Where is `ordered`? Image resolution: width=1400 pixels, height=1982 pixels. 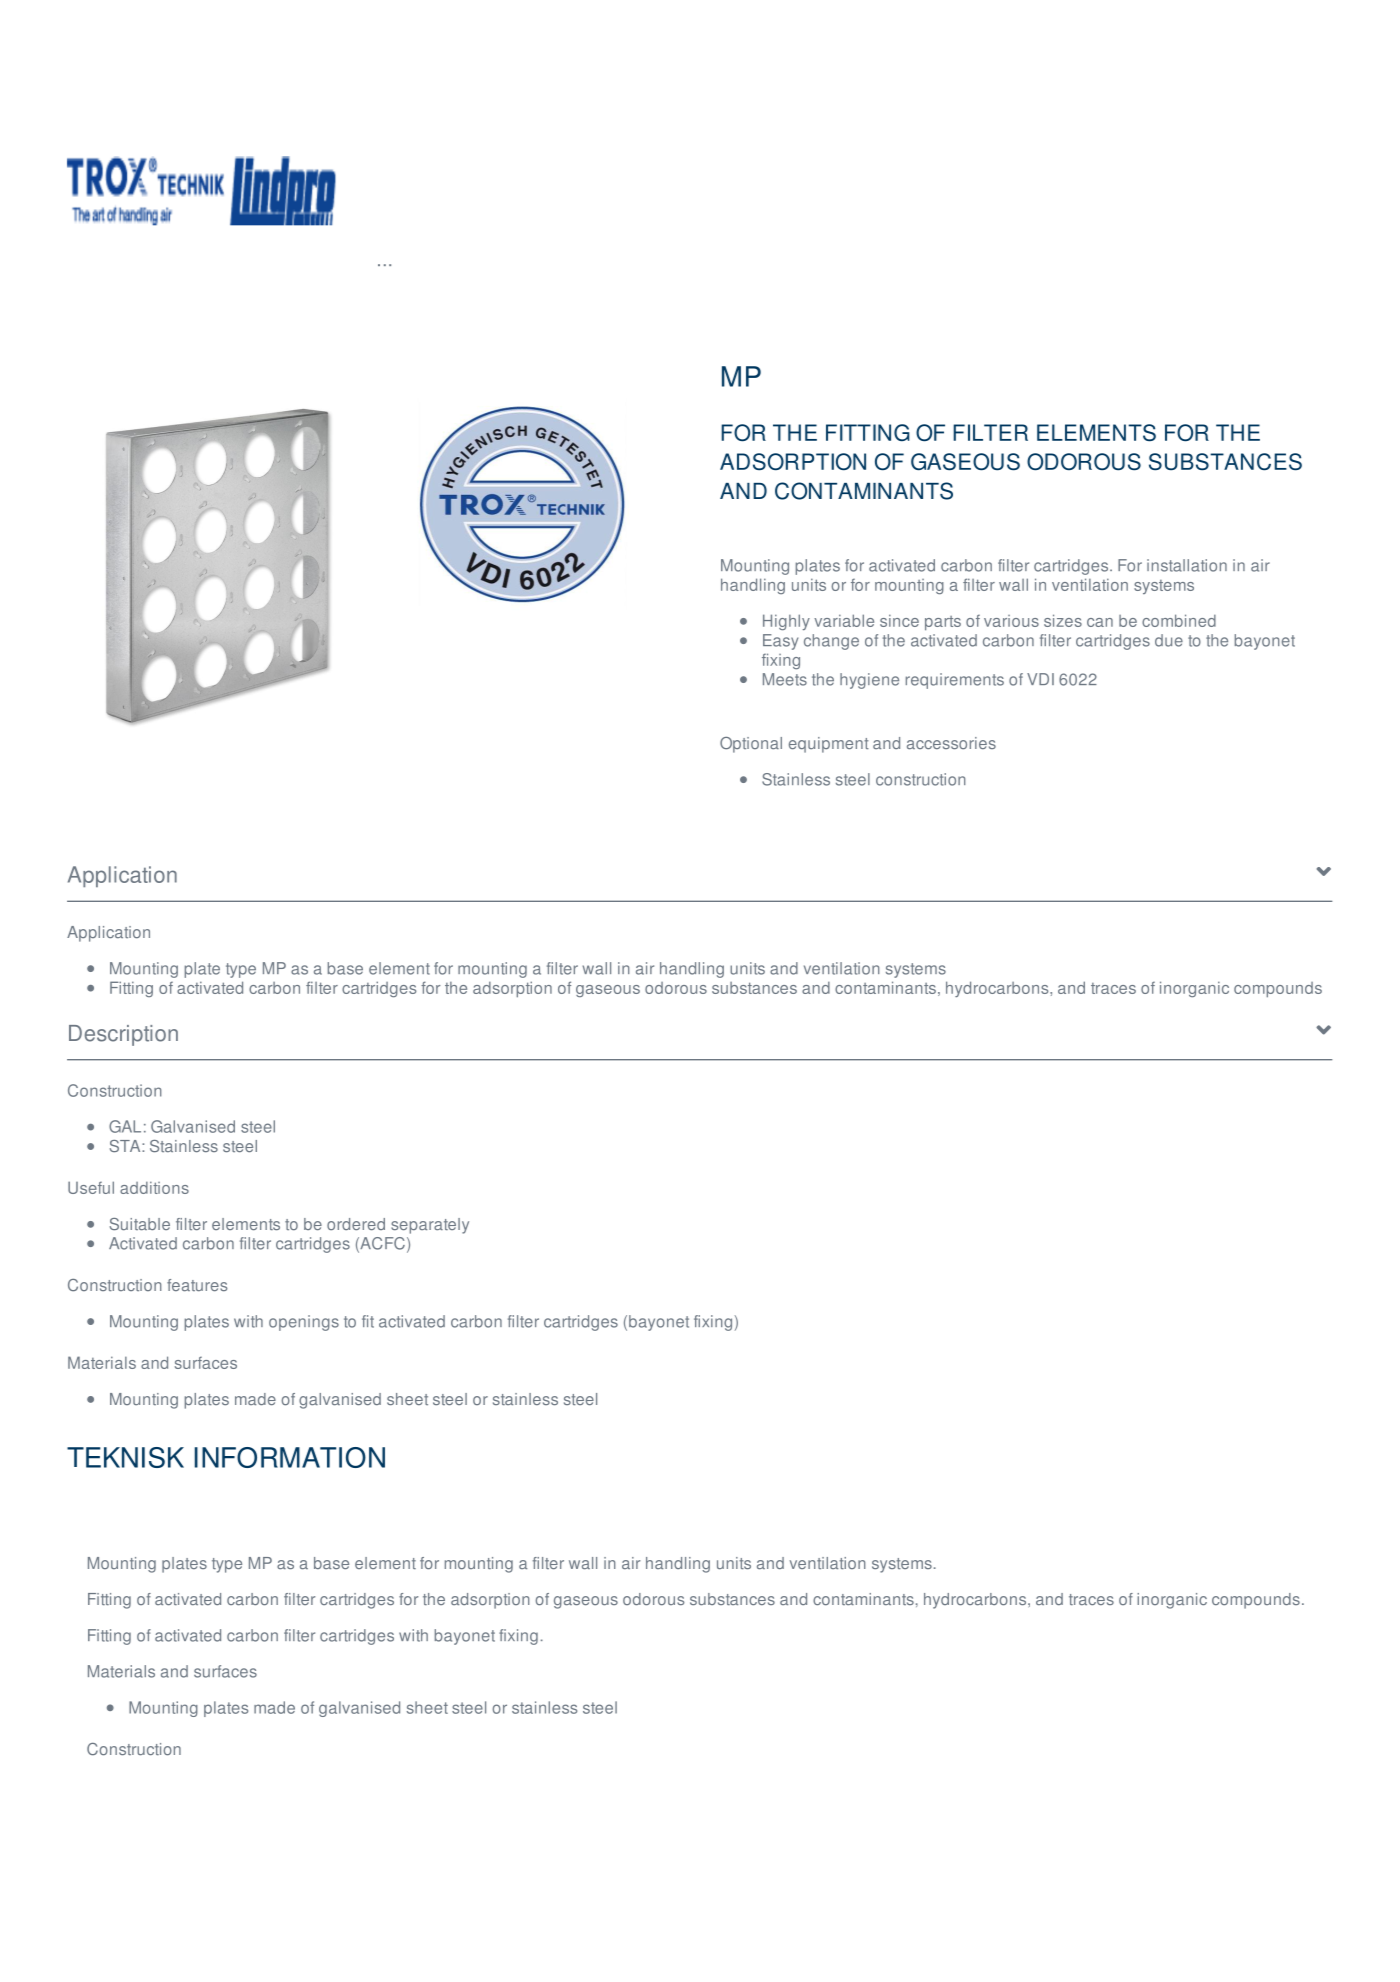
ordered is located at coordinates (356, 1224).
